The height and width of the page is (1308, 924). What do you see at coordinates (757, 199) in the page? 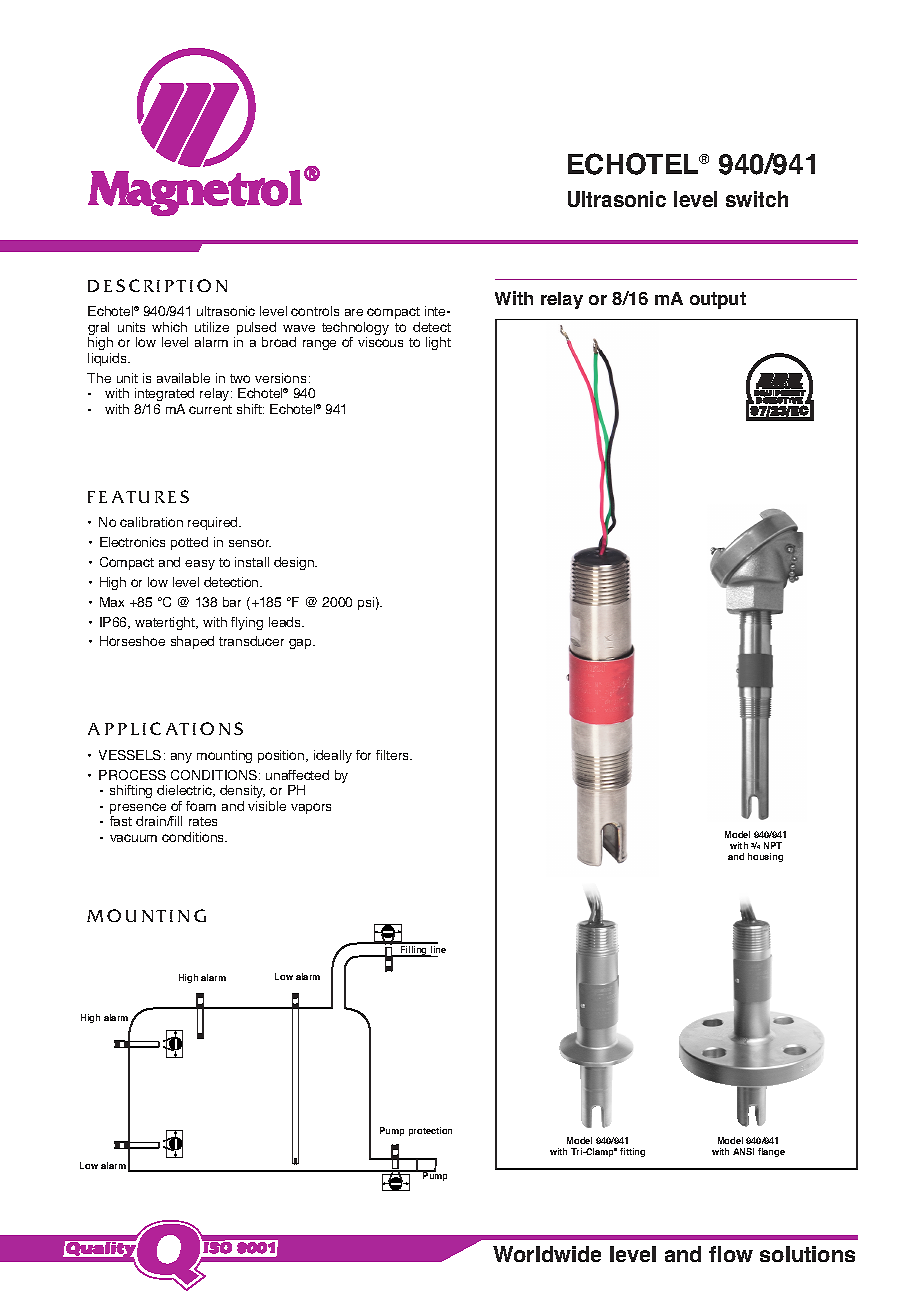
I see `switch` at bounding box center [757, 199].
